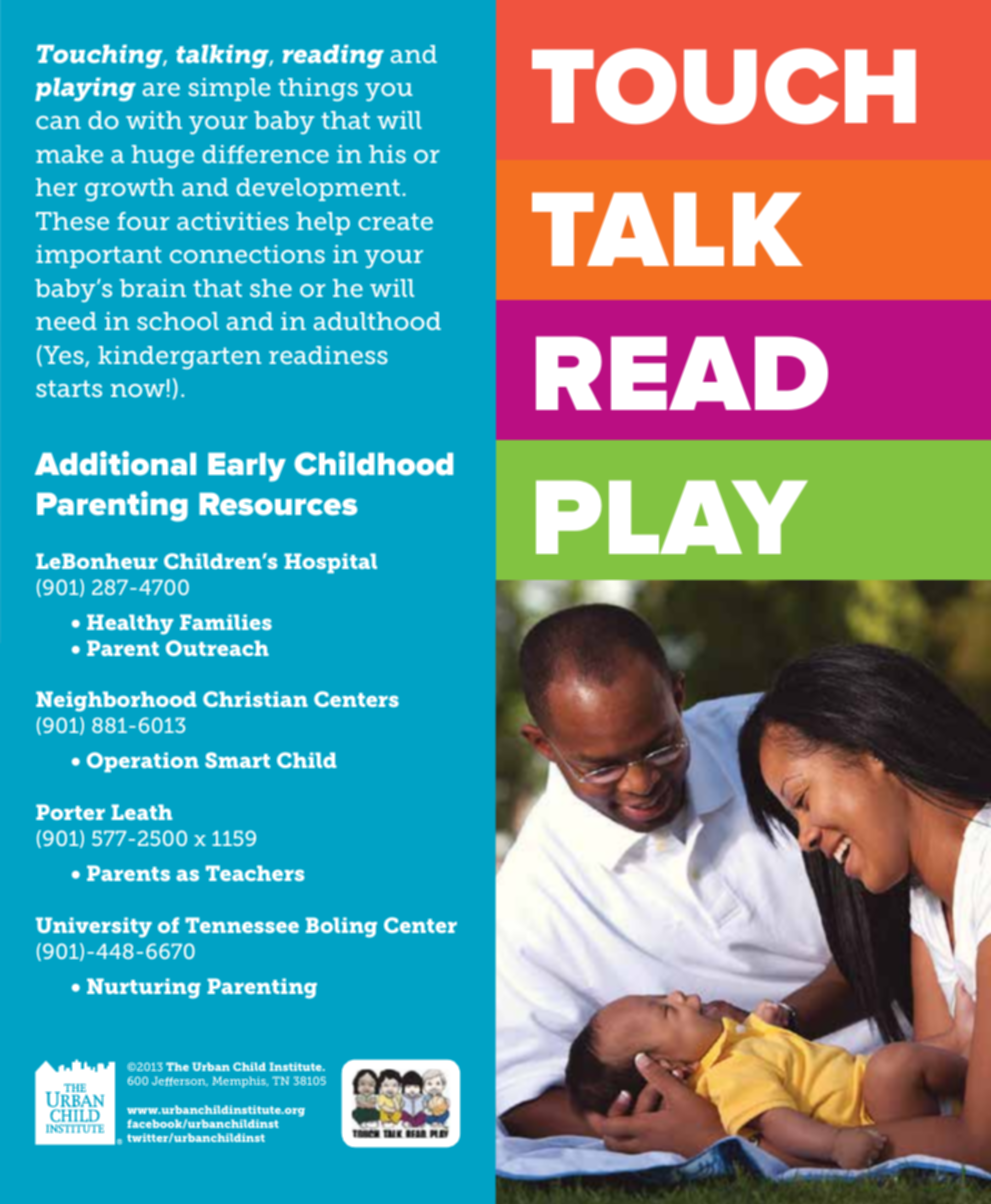 Image resolution: width=991 pixels, height=1204 pixels. Describe the element at coordinates (330, 563) in the screenshot. I see `Hospital` at that location.
